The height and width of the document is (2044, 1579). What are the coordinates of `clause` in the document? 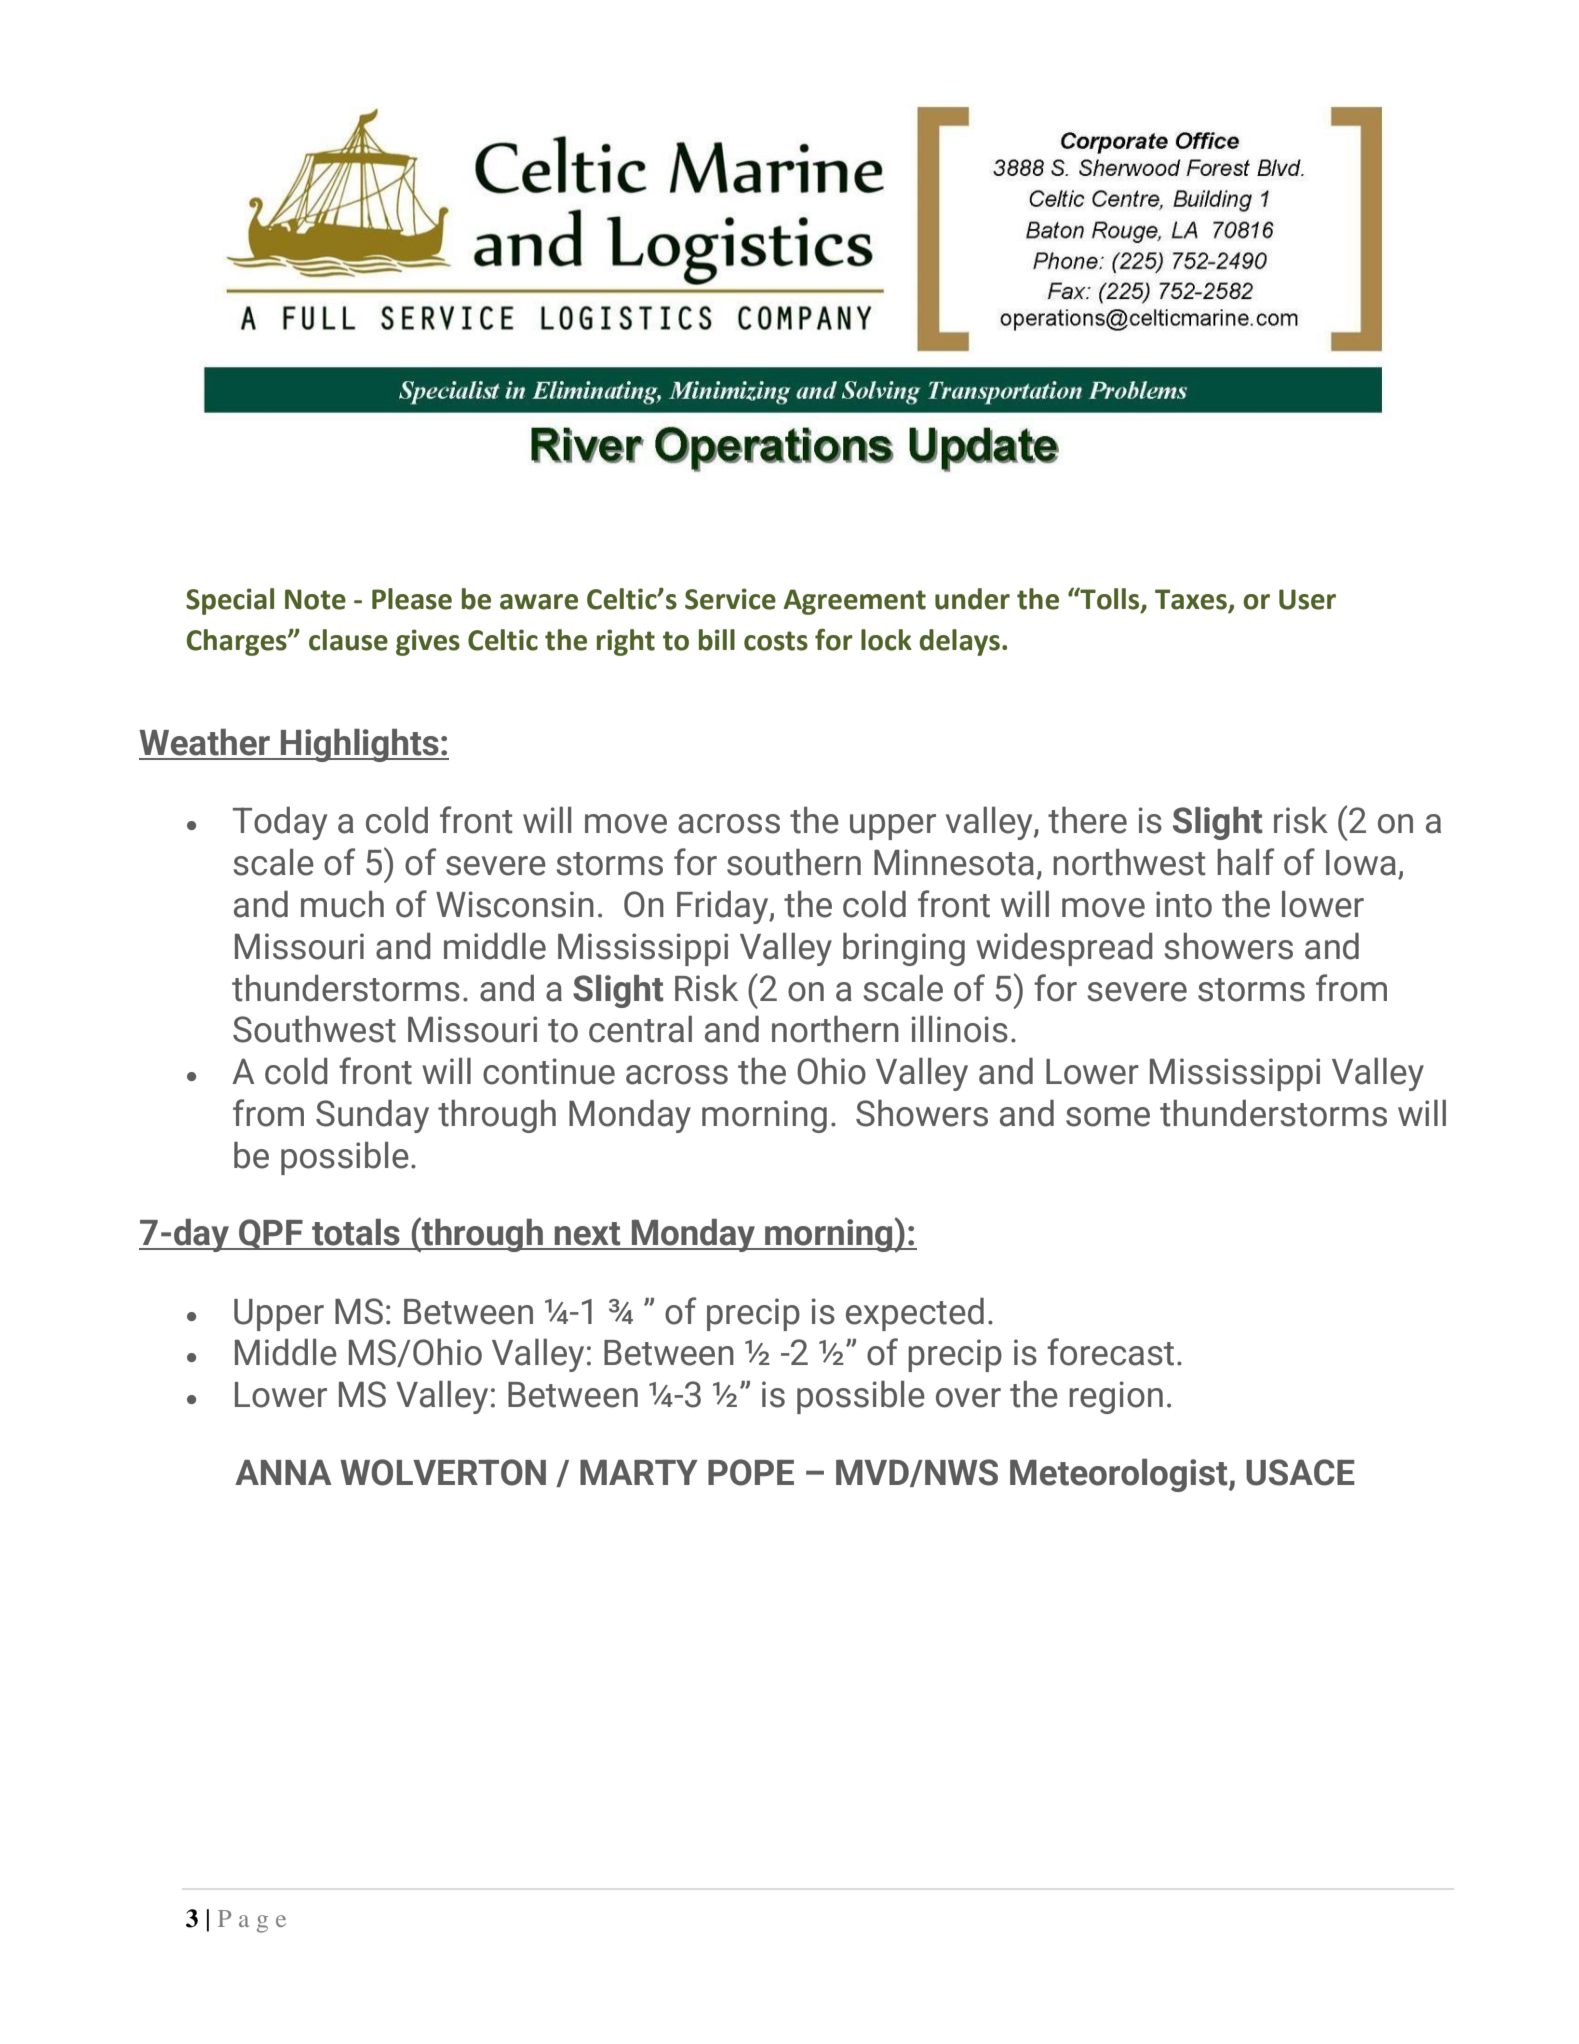 It's located at (348, 640).
